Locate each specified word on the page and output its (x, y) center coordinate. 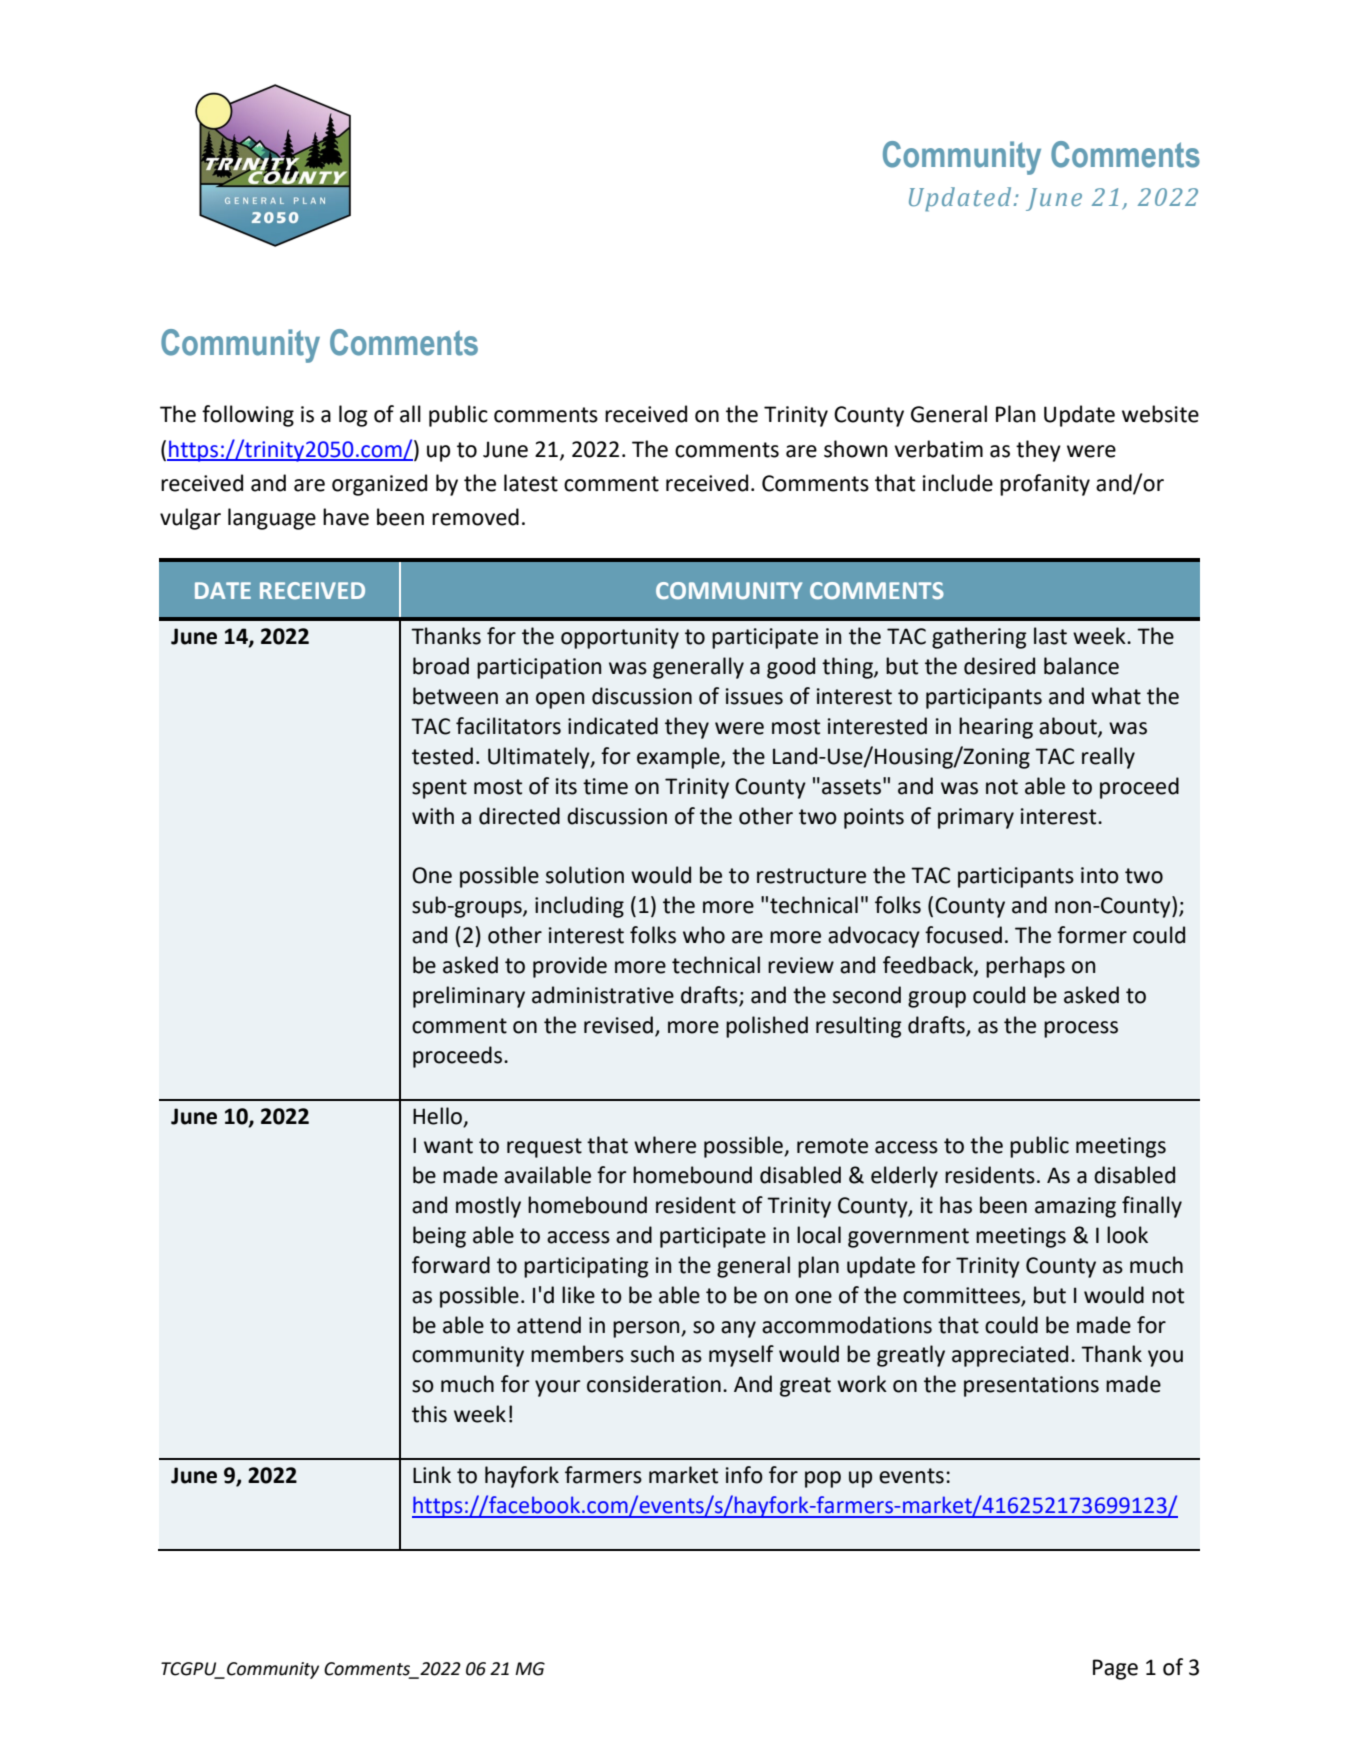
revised (618, 1025)
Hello (439, 1116)
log (353, 416)
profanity (1045, 485)
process (1081, 1029)
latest (531, 483)
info (744, 1475)
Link (432, 1474)
